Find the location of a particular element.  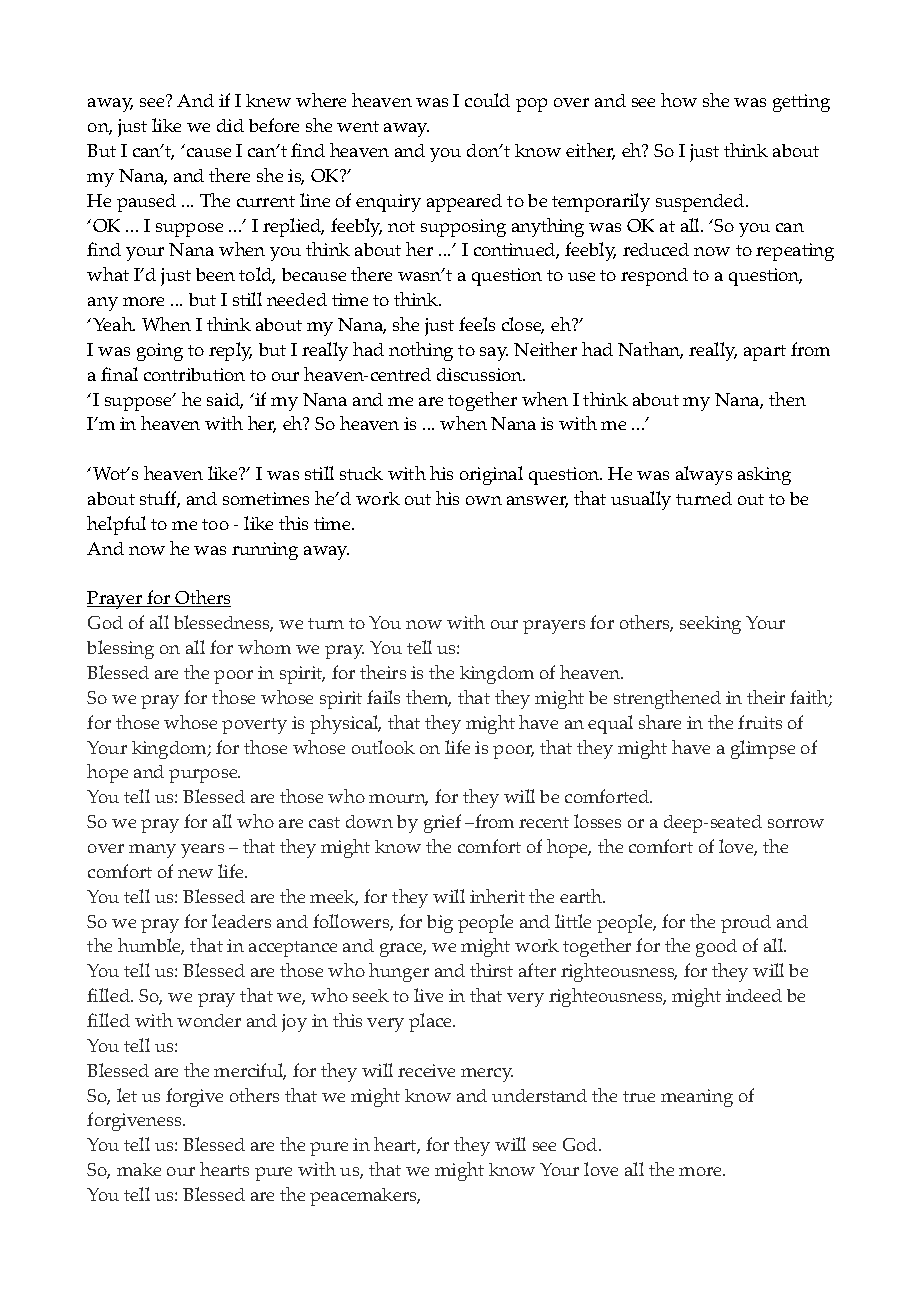

them is located at coordinates (428, 698).
